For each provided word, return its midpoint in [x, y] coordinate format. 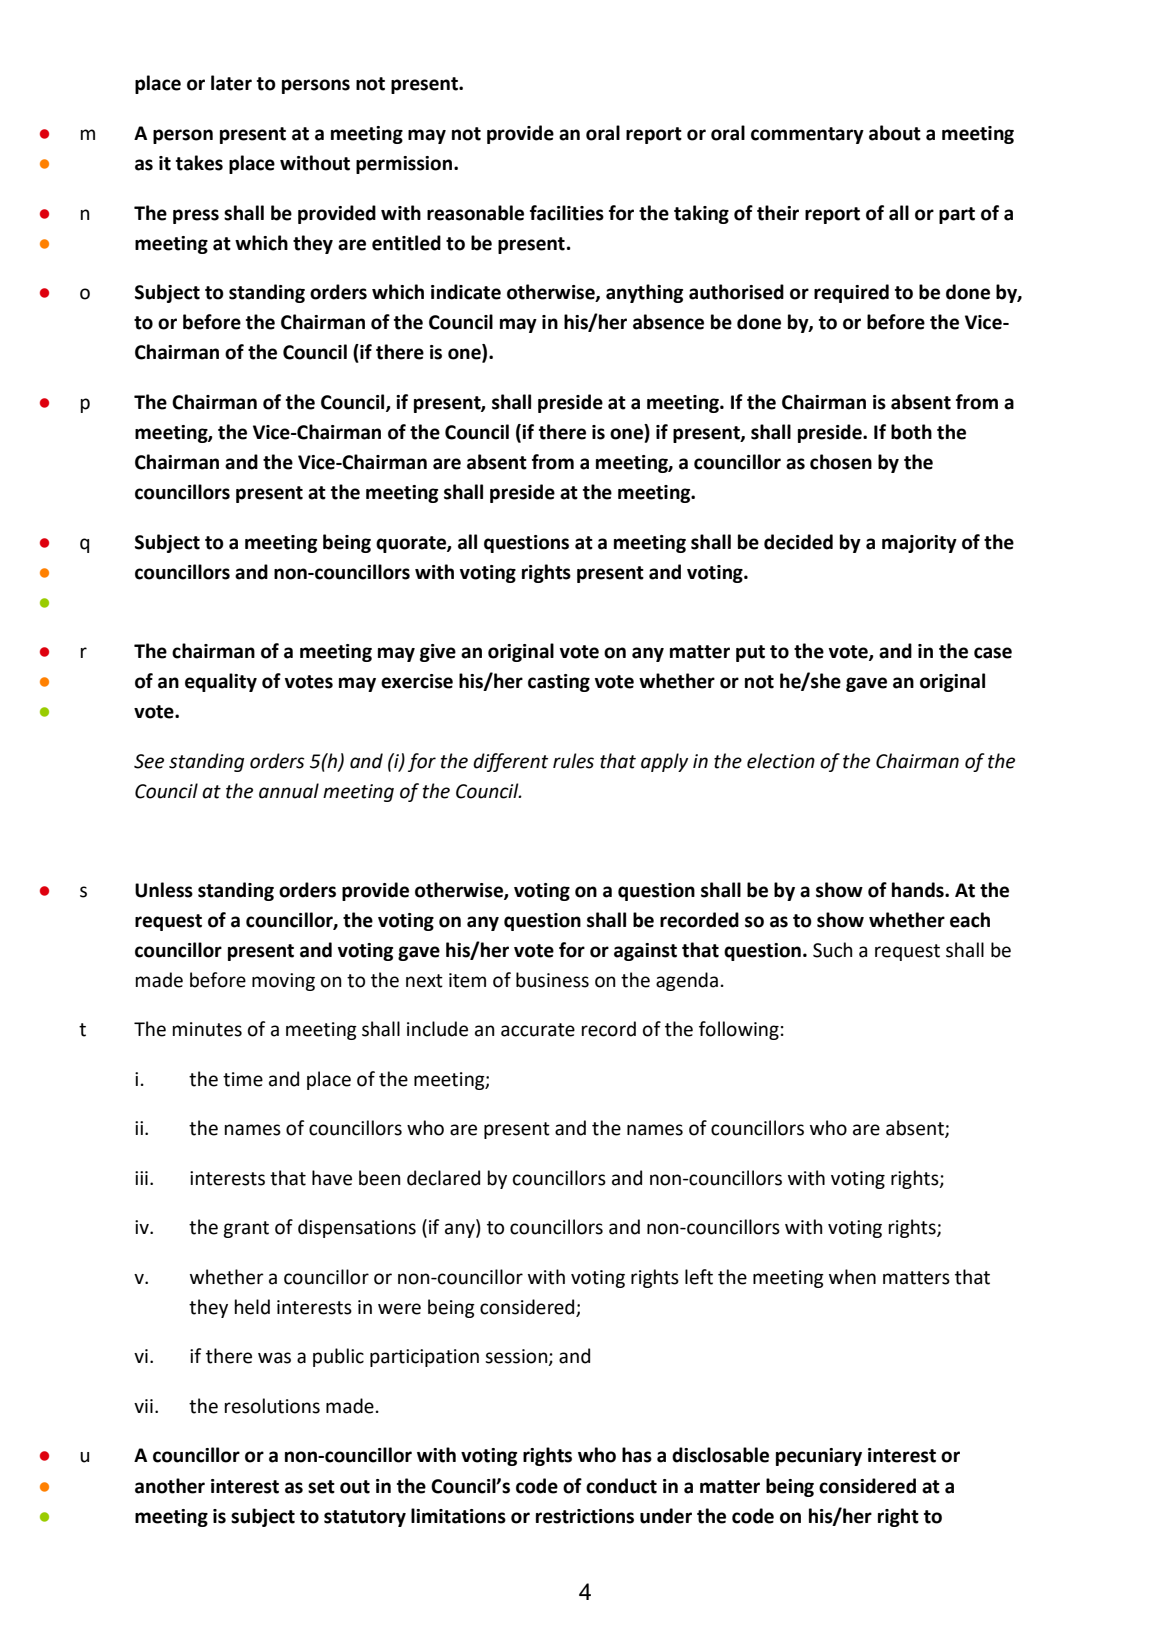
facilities [567, 213]
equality [221, 682]
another [170, 1486]
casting [559, 683]
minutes [207, 1029]
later [231, 83]
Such [833, 950]
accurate [538, 1030]
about [895, 133]
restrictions [585, 1516]
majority [919, 544]
